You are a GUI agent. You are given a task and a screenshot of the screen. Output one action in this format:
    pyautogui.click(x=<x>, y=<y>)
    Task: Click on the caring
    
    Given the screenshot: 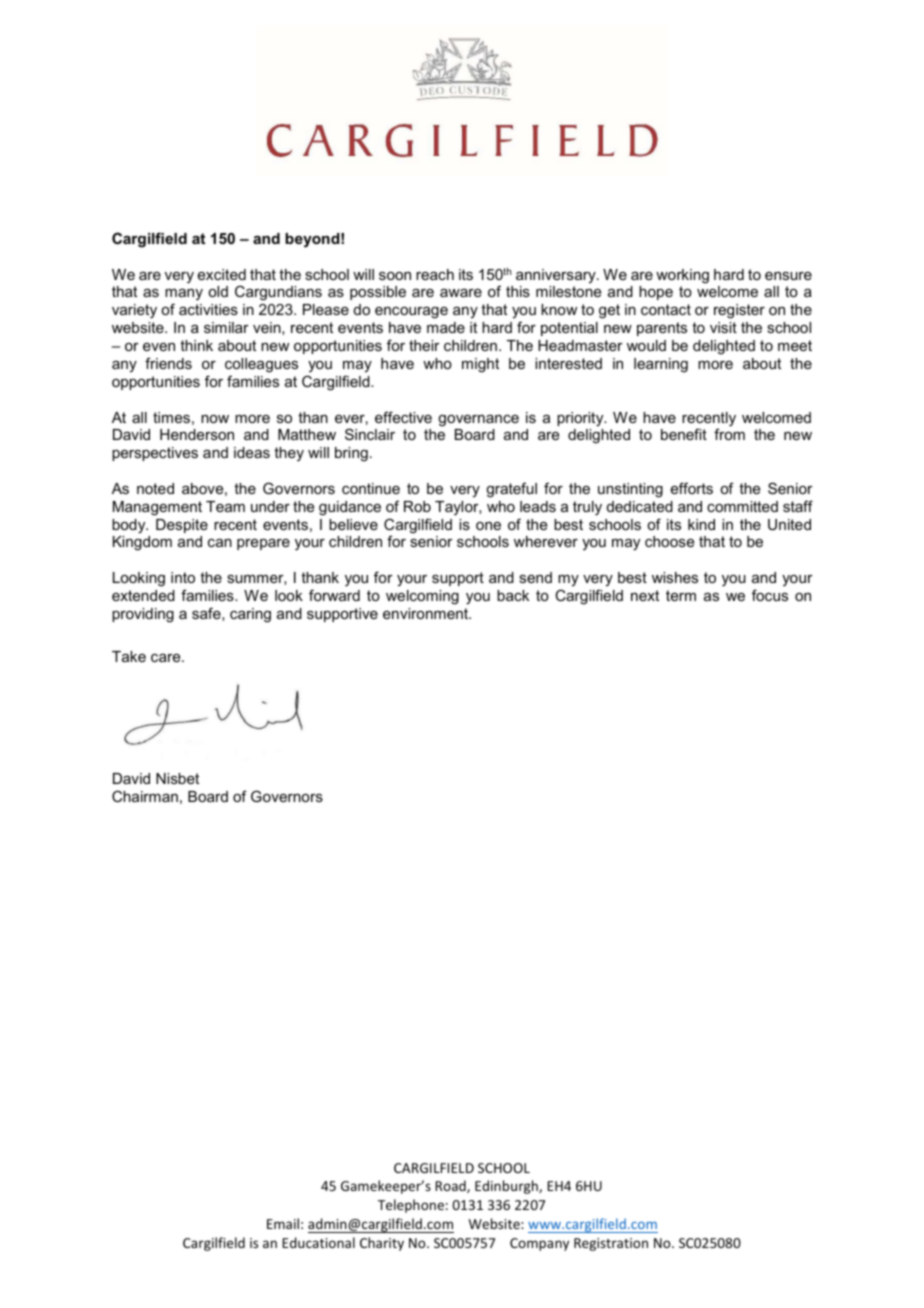 What is the action you would take?
    pyautogui.click(x=250, y=615)
